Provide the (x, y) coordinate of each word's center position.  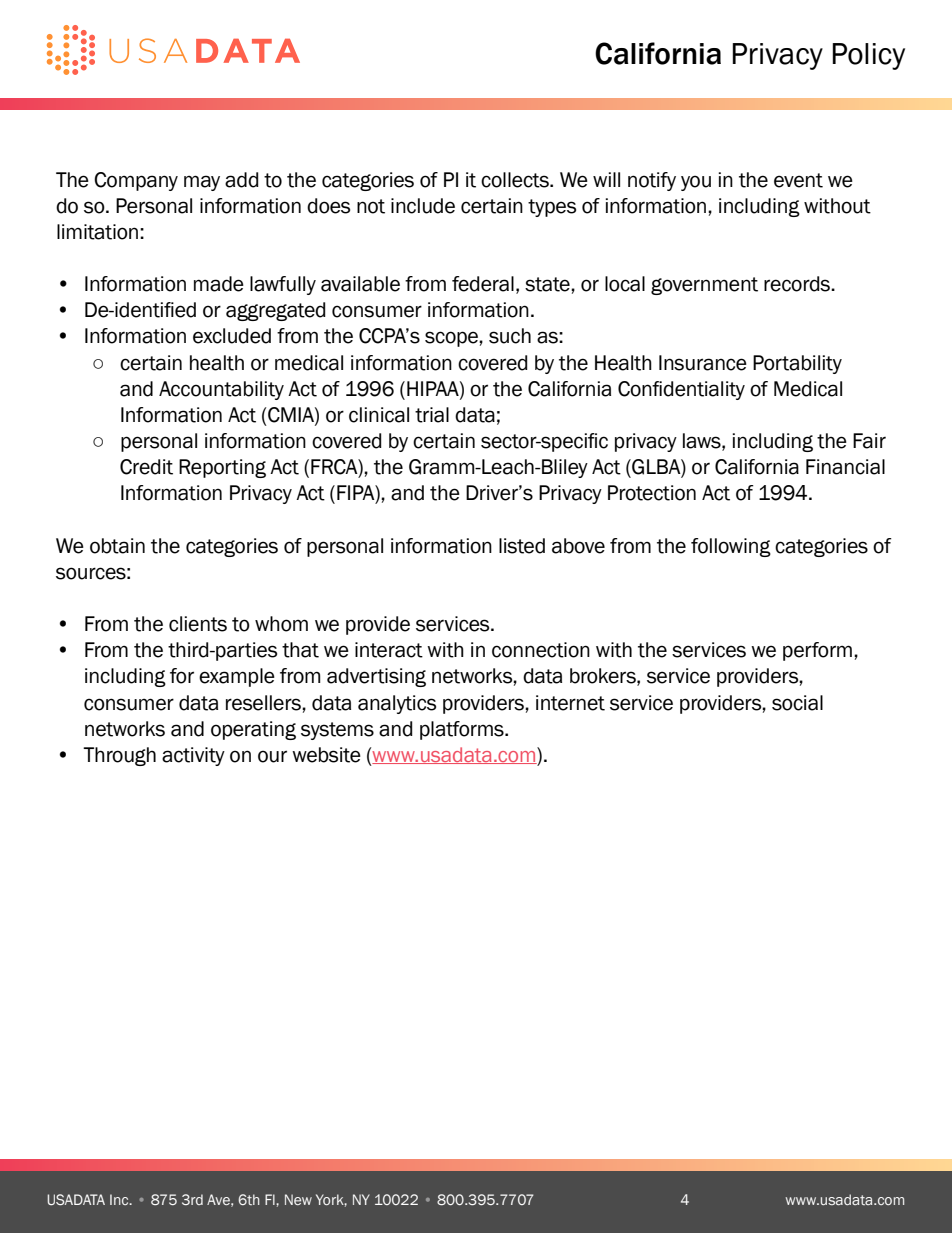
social (797, 703)
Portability (797, 364)
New (298, 1199)
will (606, 179)
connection (541, 650)
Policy (868, 56)
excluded (232, 336)
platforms (463, 730)
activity (193, 756)
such (510, 336)
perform (819, 651)
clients (198, 624)
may (202, 183)
